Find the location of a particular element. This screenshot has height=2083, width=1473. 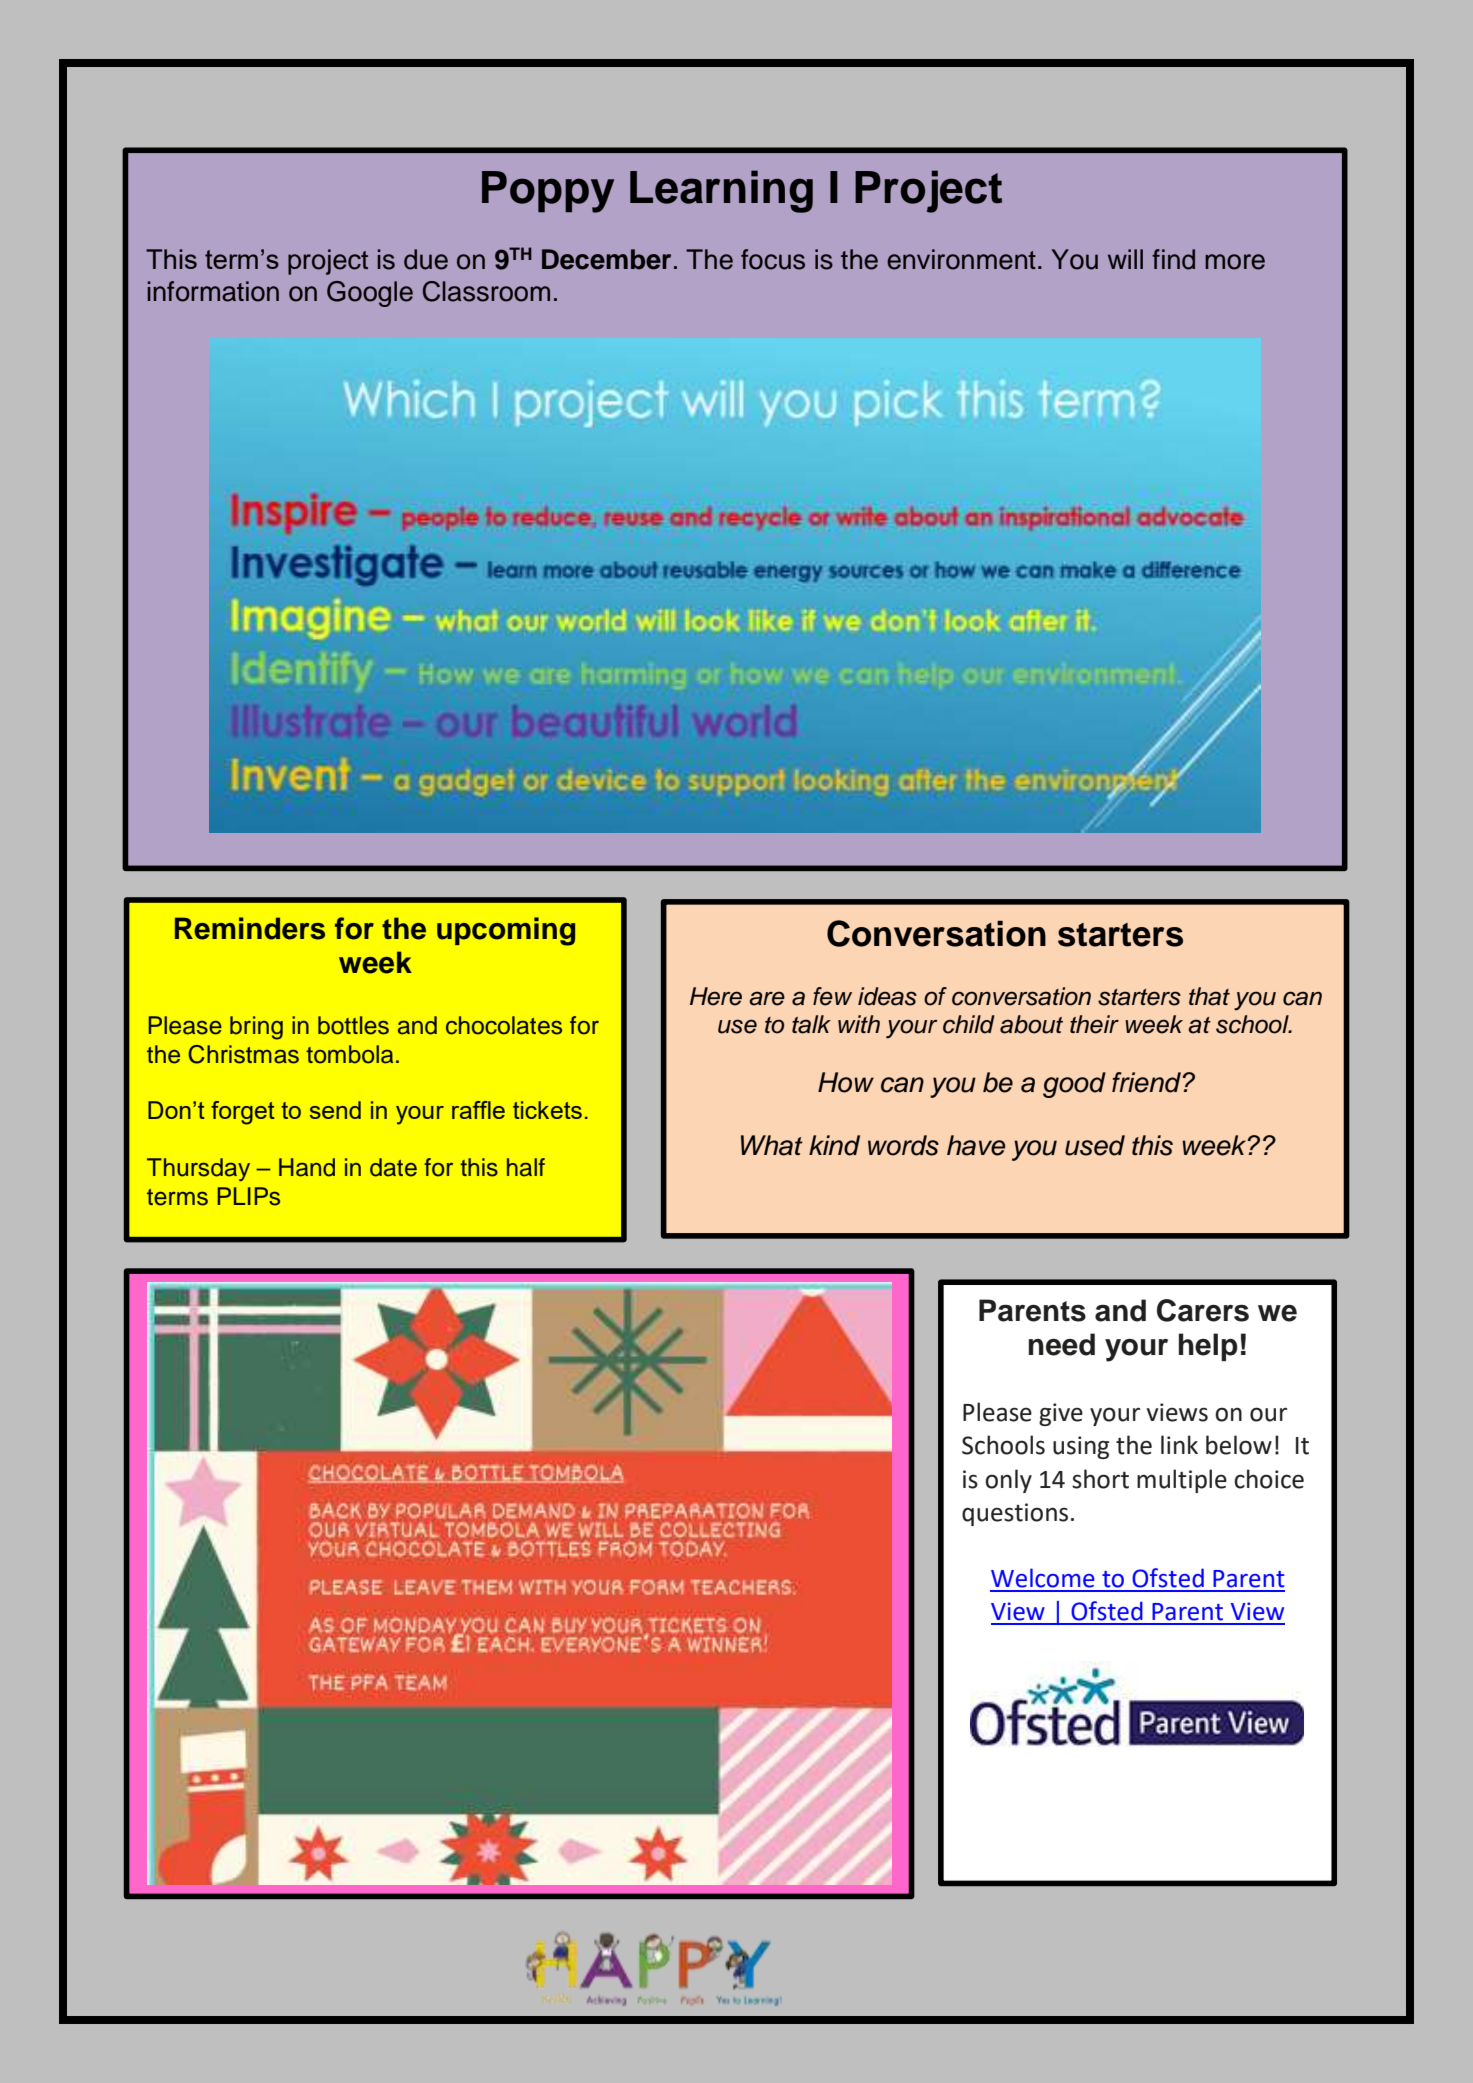

Reminders is located at coordinates (250, 928).
